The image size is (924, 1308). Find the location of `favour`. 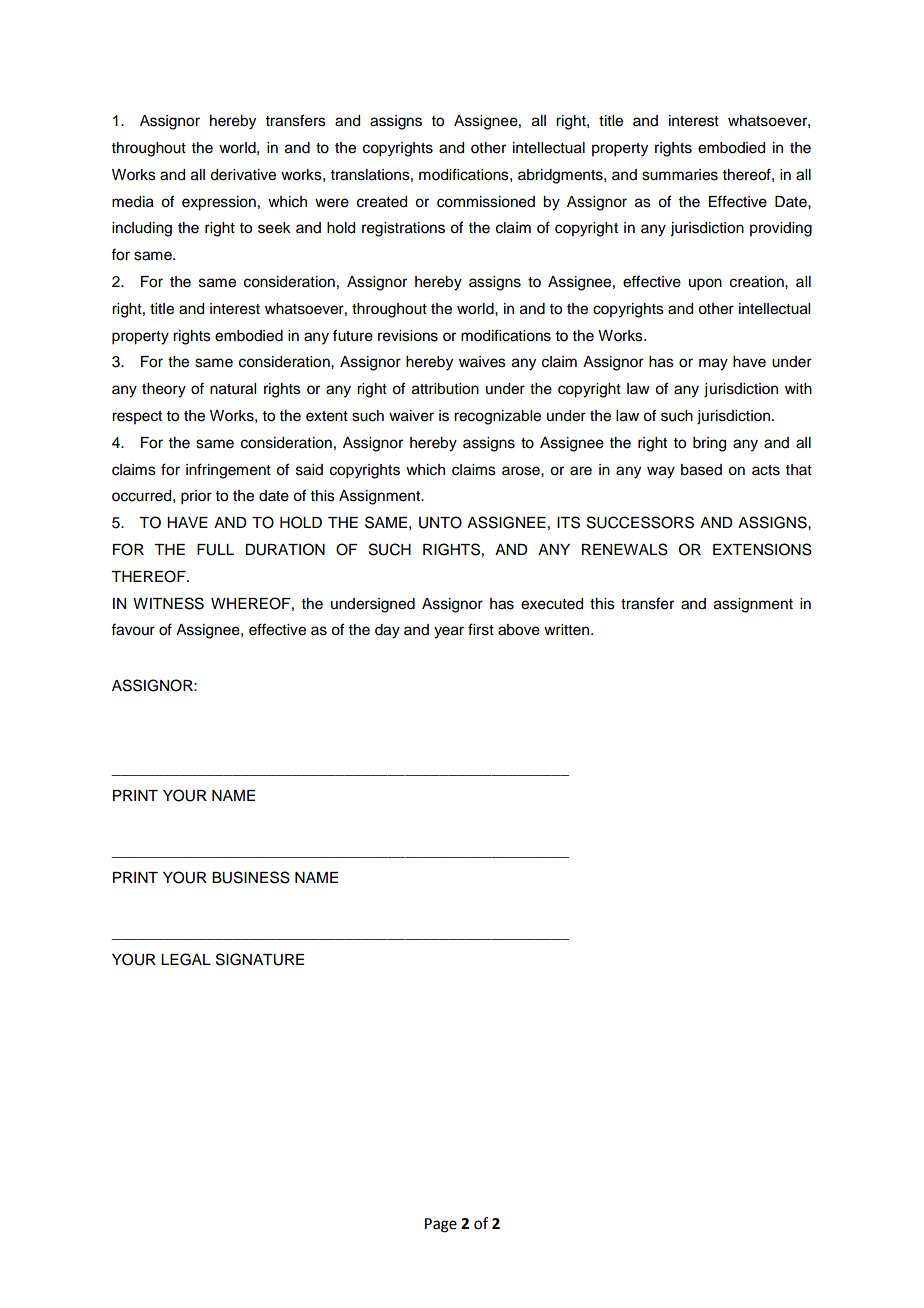

favour is located at coordinates (133, 629).
